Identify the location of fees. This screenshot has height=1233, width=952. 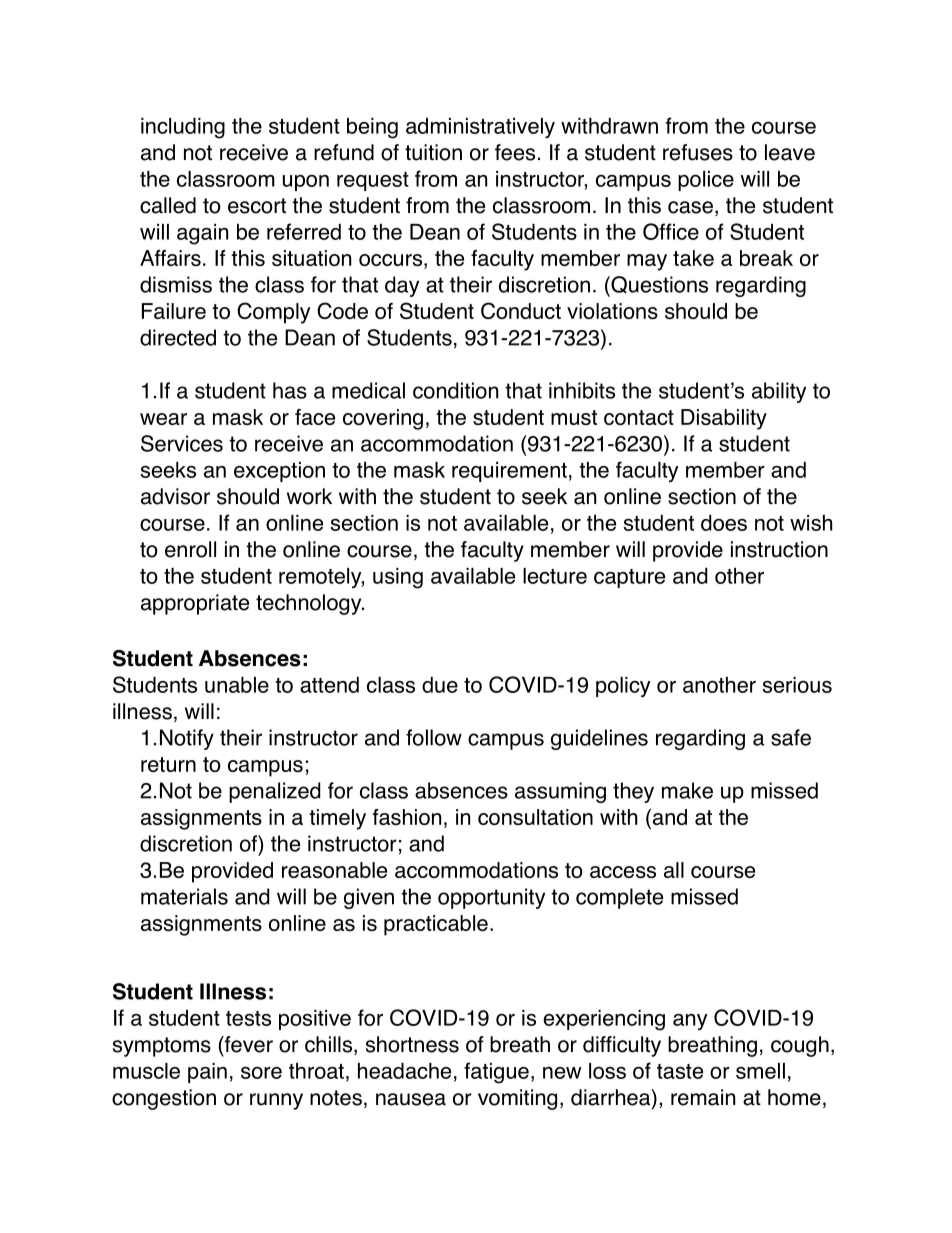
(515, 152).
